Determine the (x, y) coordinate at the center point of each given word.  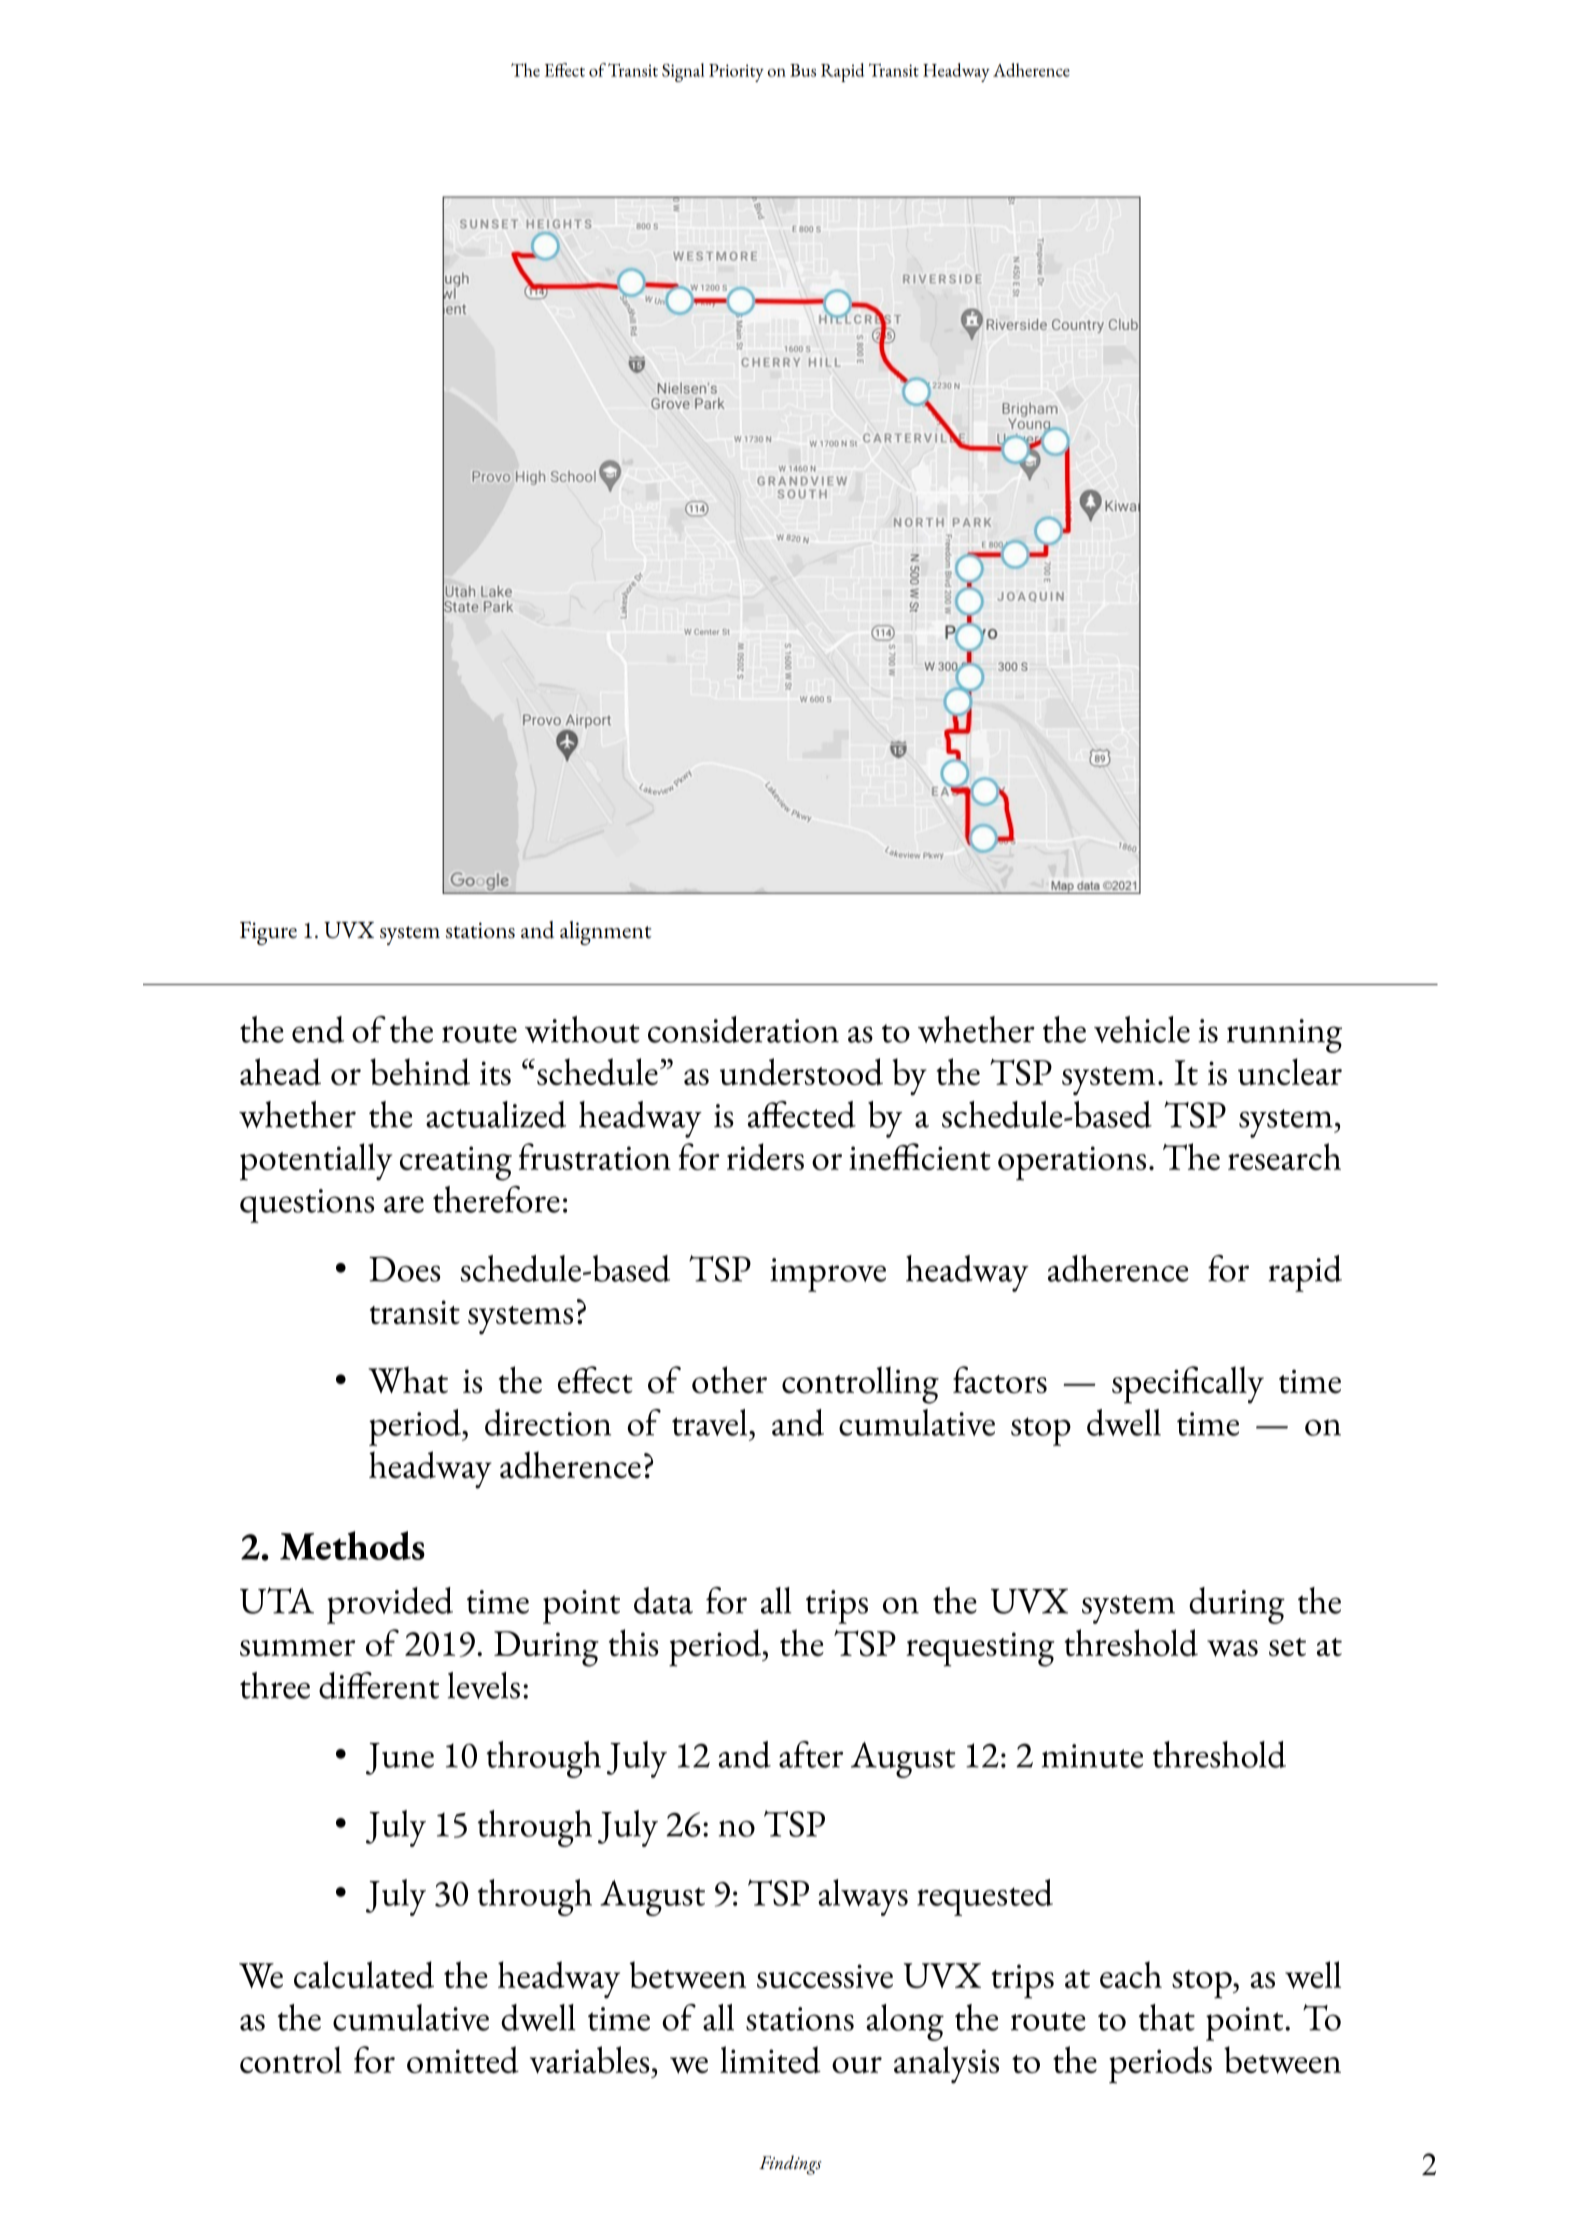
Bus (803, 70)
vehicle (1142, 1029)
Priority (736, 73)
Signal (683, 72)
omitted (463, 2059)
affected (802, 1114)
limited (770, 2059)
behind (420, 1071)
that (1167, 2017)
